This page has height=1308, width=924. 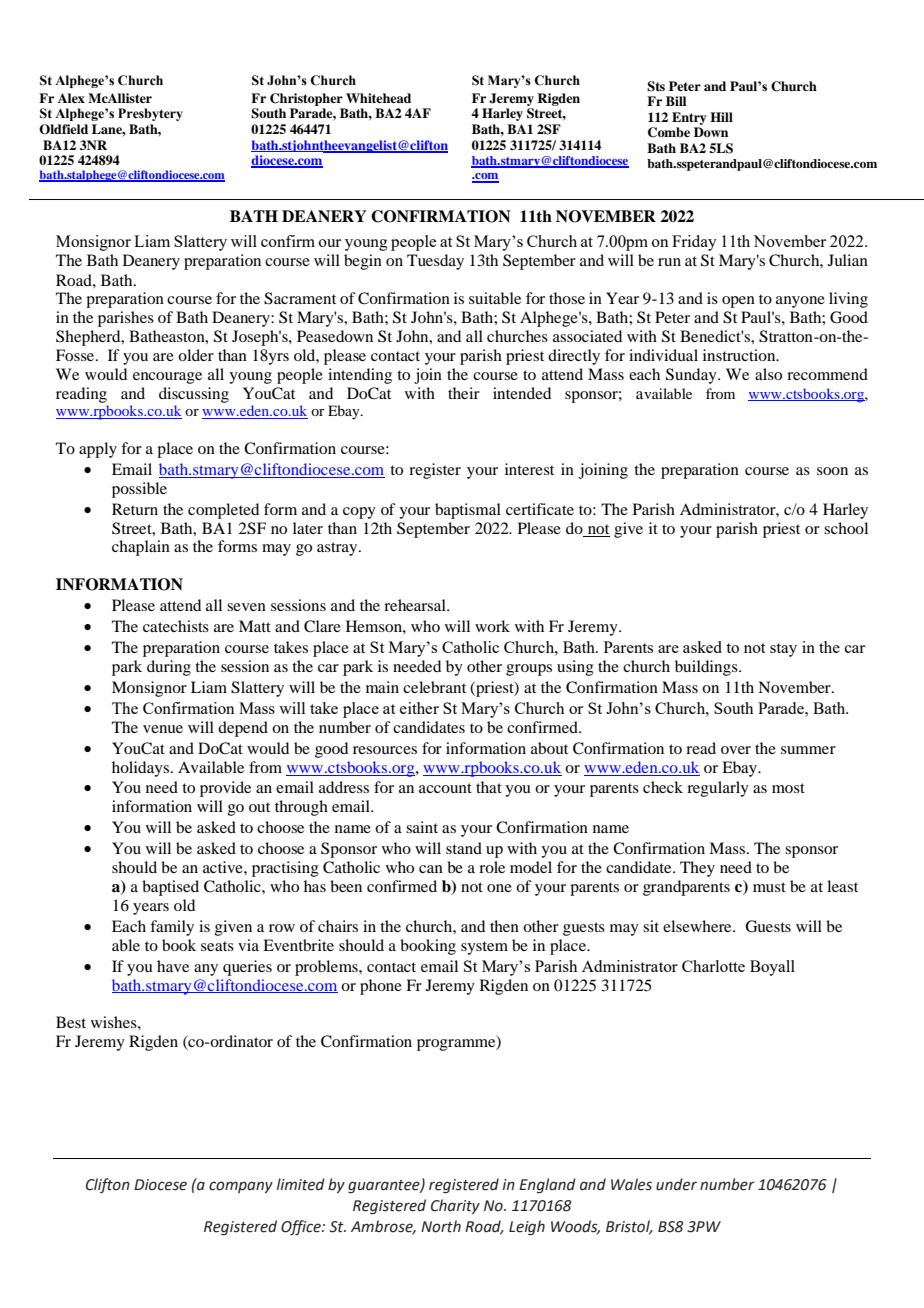 I want to click on company, so click(x=241, y=1187).
